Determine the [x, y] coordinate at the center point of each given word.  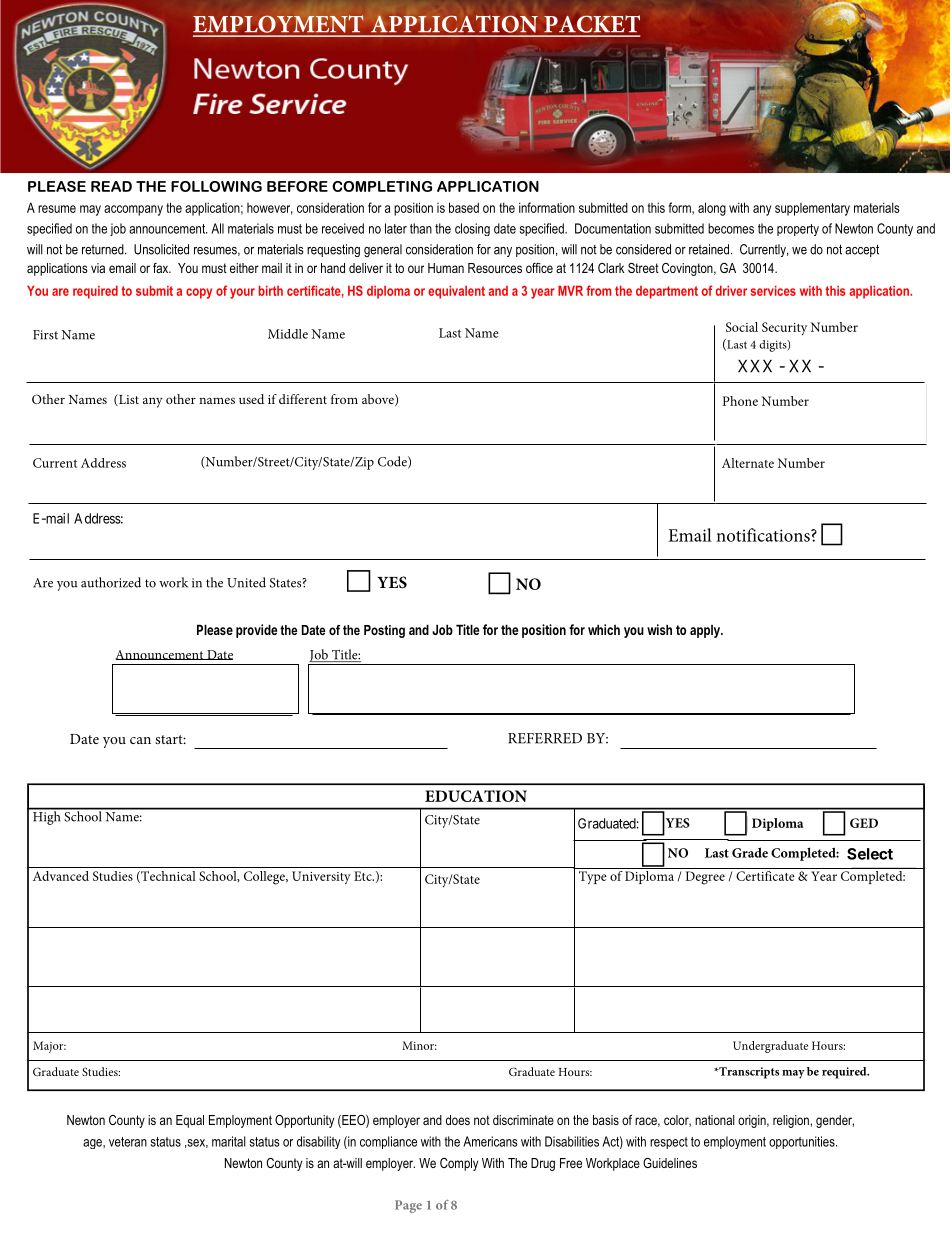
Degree [705, 878]
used [251, 399]
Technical [167, 877]
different [303, 399]
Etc [364, 876]
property [798, 230]
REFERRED [545, 738]
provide [256, 631]
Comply [459, 1164]
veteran [128, 1142]
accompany [133, 210]
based [464, 207]
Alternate [748, 463]
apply [706, 631]
